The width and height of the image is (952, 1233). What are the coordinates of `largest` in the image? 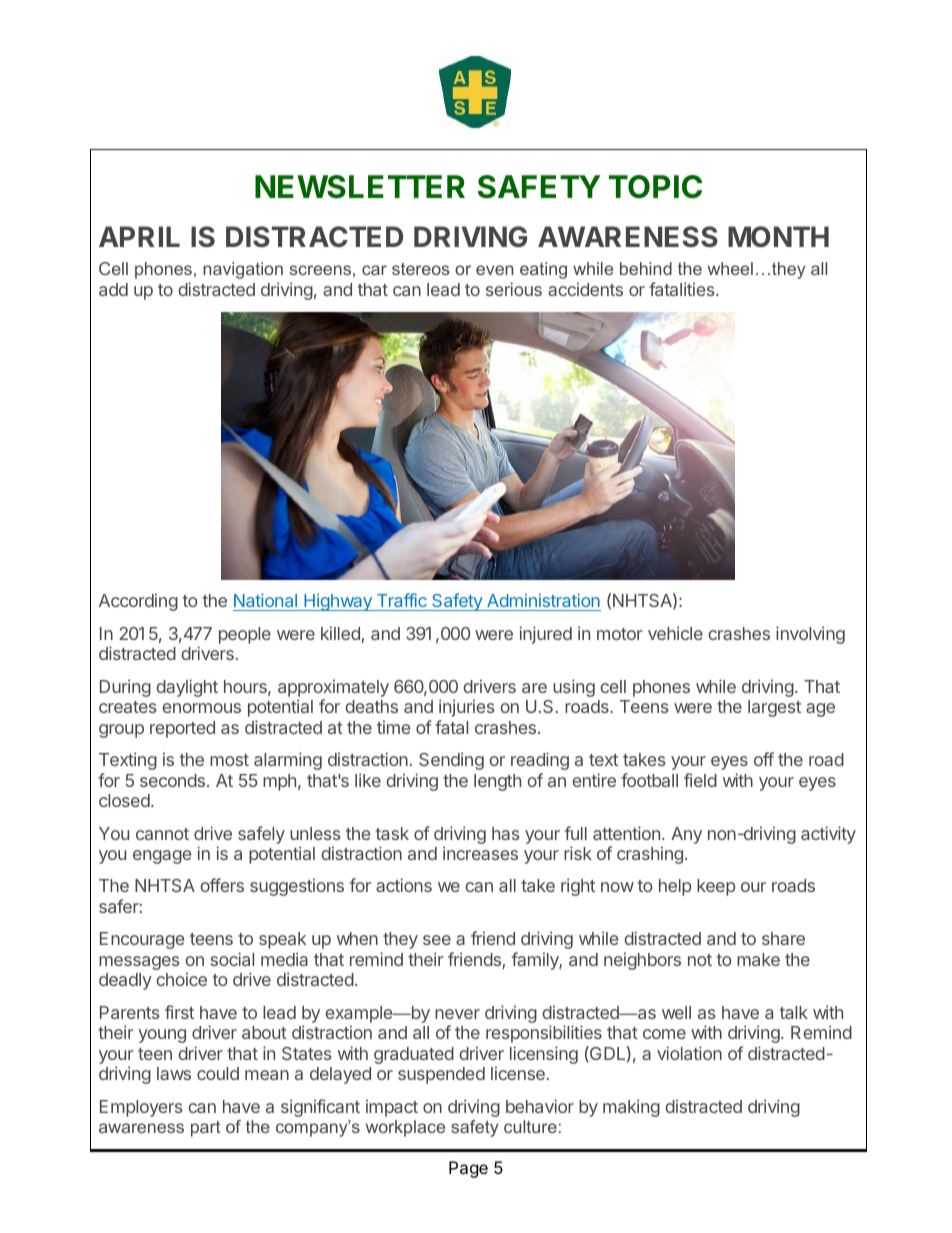 It's located at (774, 708).
